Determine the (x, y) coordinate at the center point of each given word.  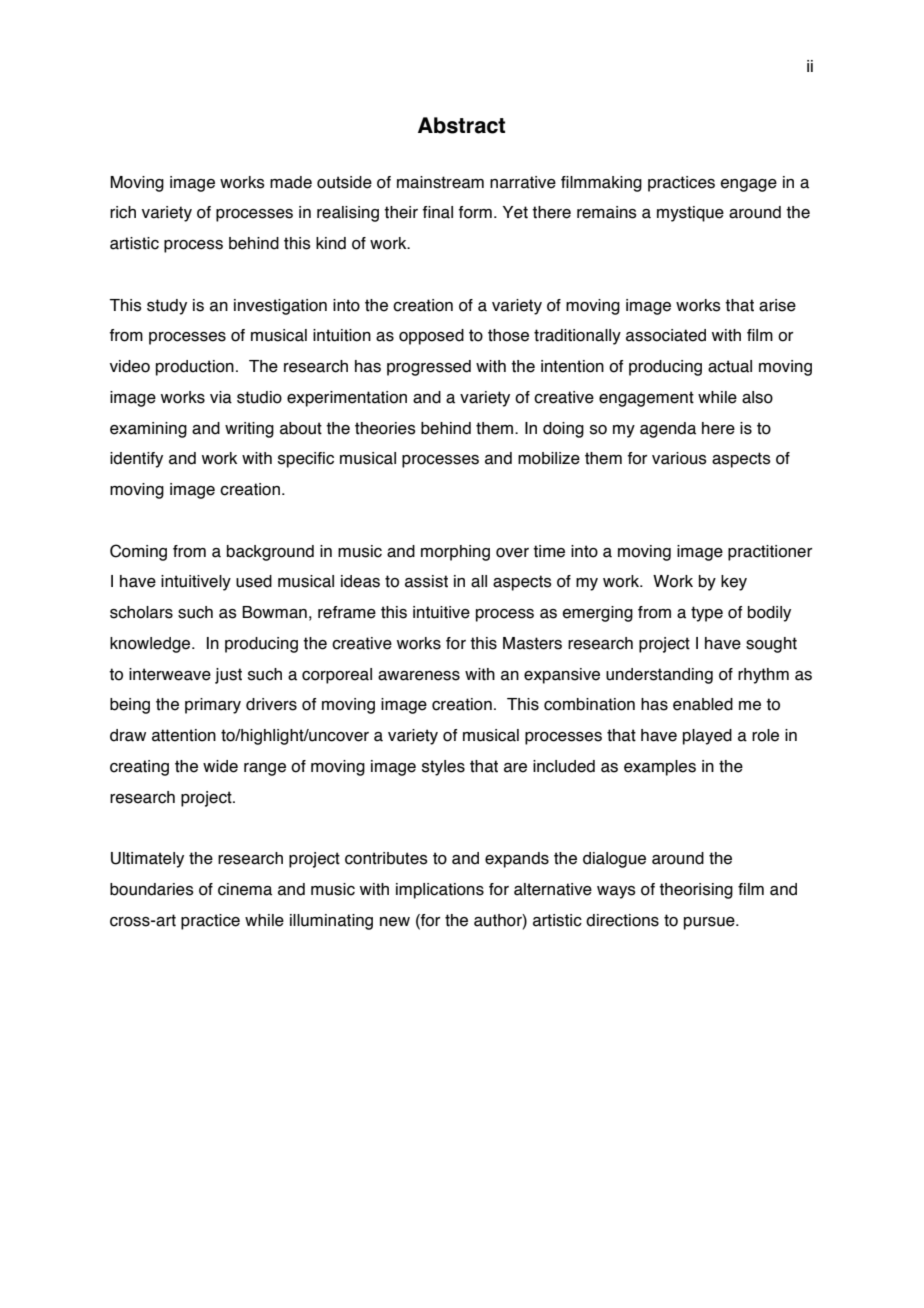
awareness (419, 676)
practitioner (770, 553)
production (195, 368)
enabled (703, 704)
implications (440, 891)
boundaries (152, 889)
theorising (696, 891)
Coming (138, 552)
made (291, 182)
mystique (690, 214)
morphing (455, 553)
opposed (431, 337)
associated (666, 335)
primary (213, 706)
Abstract (461, 125)
